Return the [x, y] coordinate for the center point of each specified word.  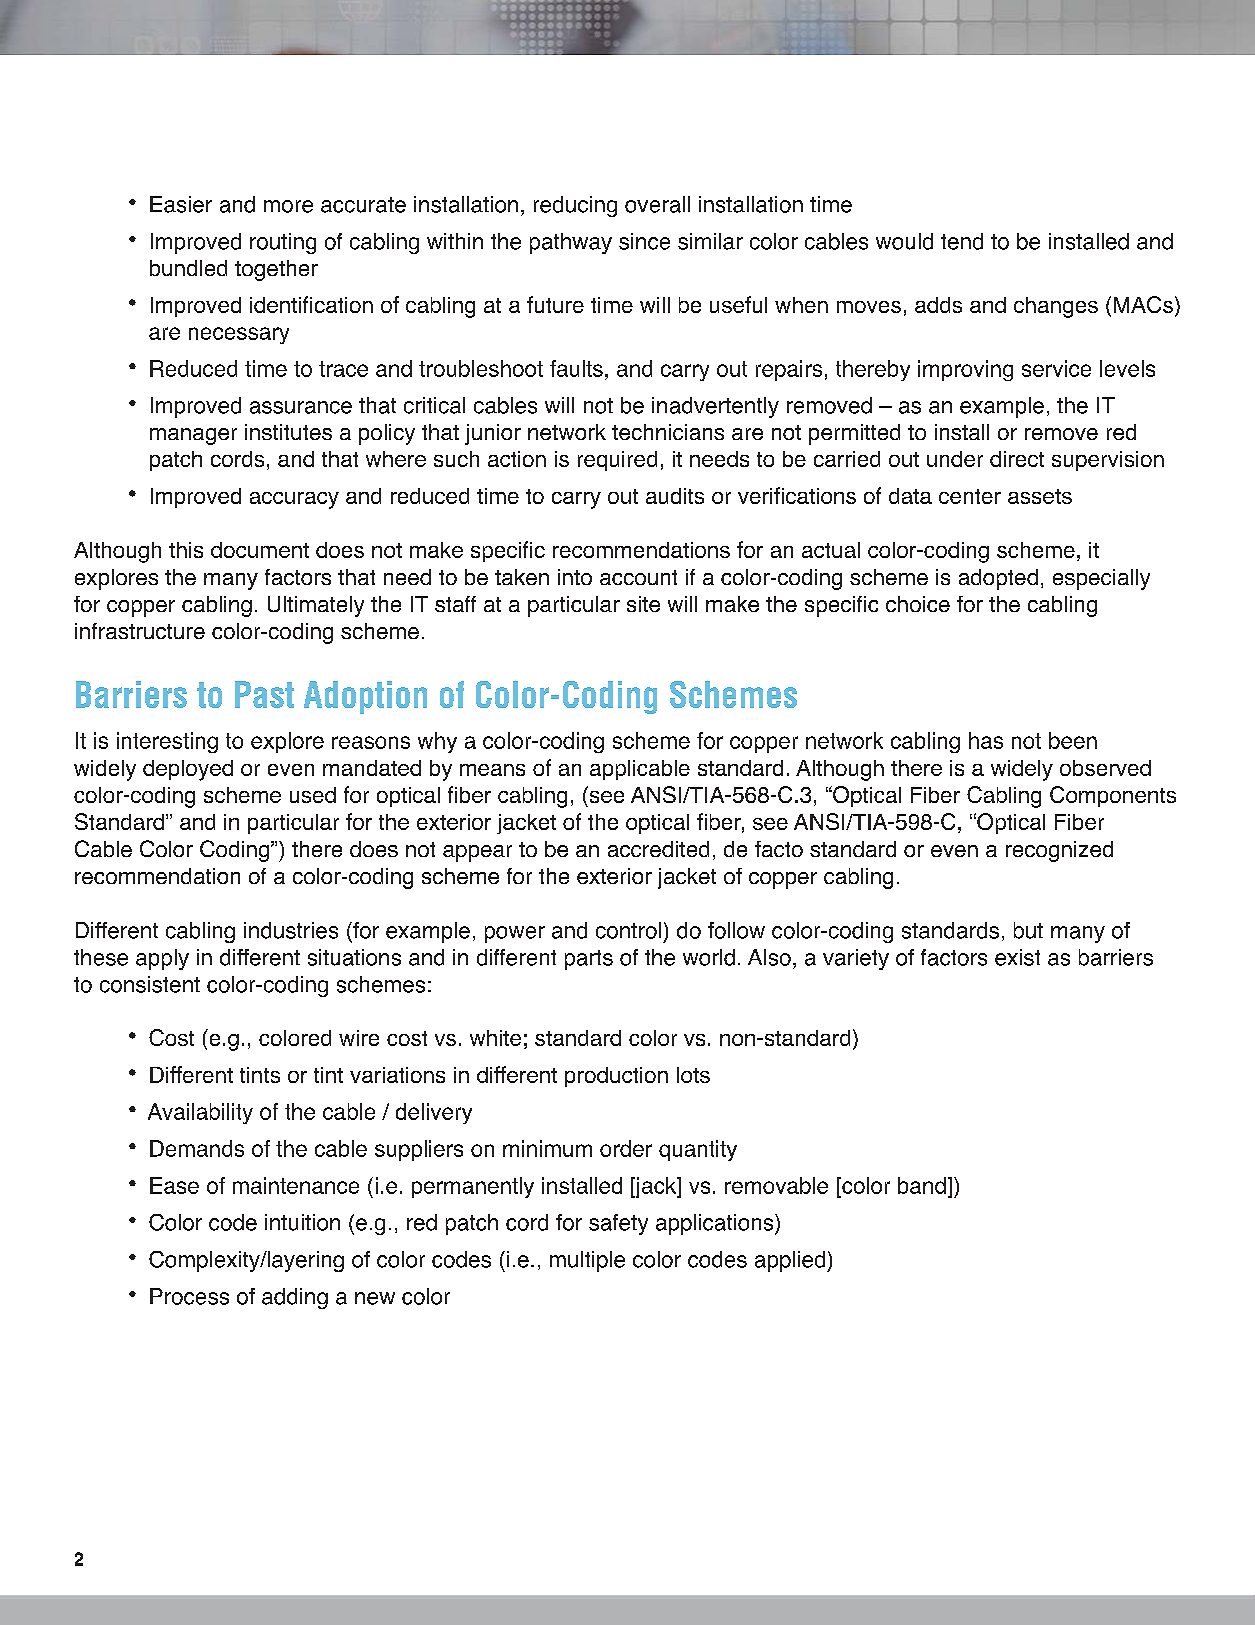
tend [962, 241]
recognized [1059, 851]
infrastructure [140, 631]
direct [1017, 459]
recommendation [157, 876]
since [644, 241]
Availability [200, 1113]
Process [189, 1296]
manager [193, 436]
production [616, 1077]
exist [1017, 957]
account [638, 577]
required [617, 461]
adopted [998, 579]
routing [283, 243]
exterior [614, 876]
